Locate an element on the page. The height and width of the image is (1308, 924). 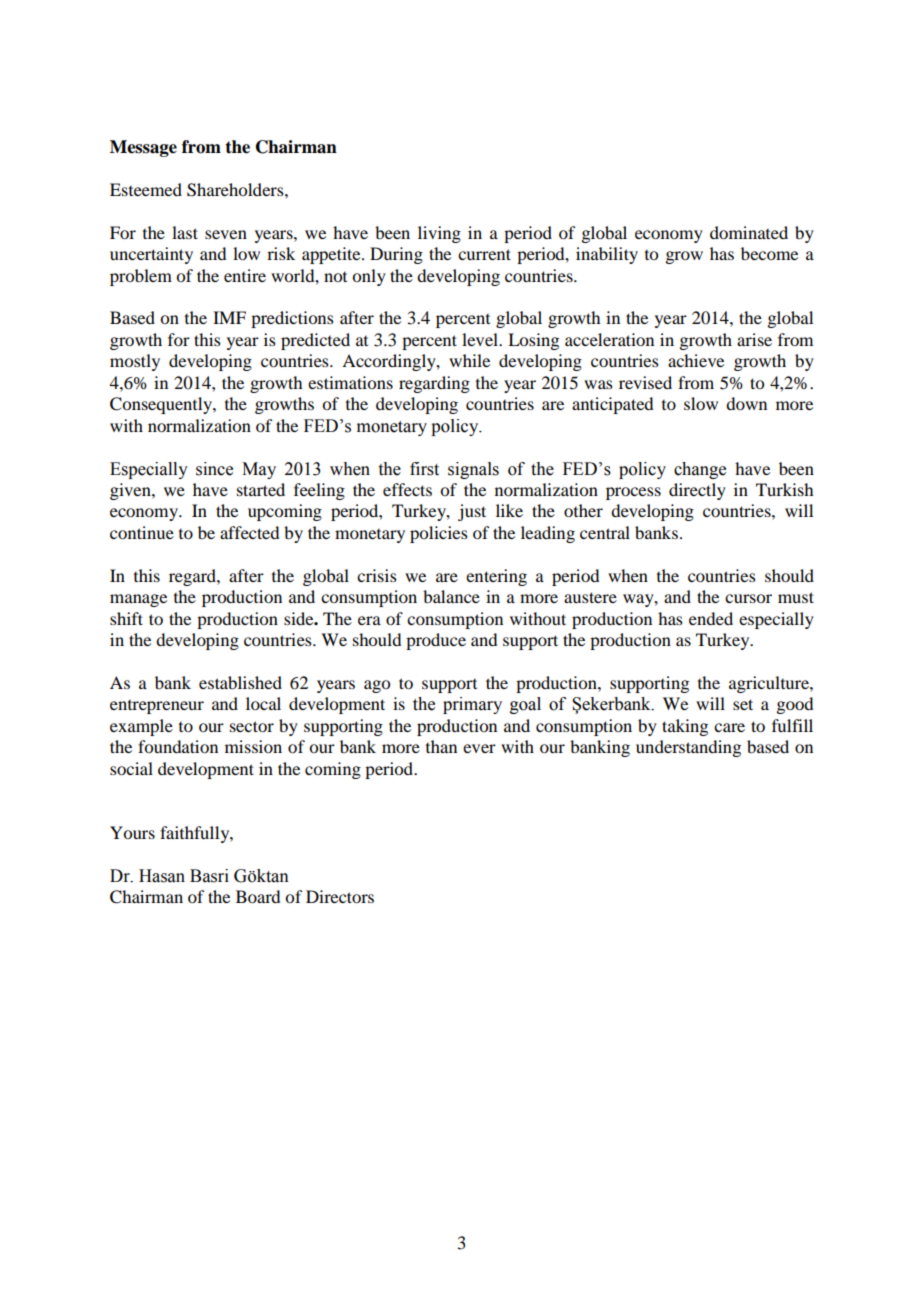
slow is located at coordinates (701, 403).
